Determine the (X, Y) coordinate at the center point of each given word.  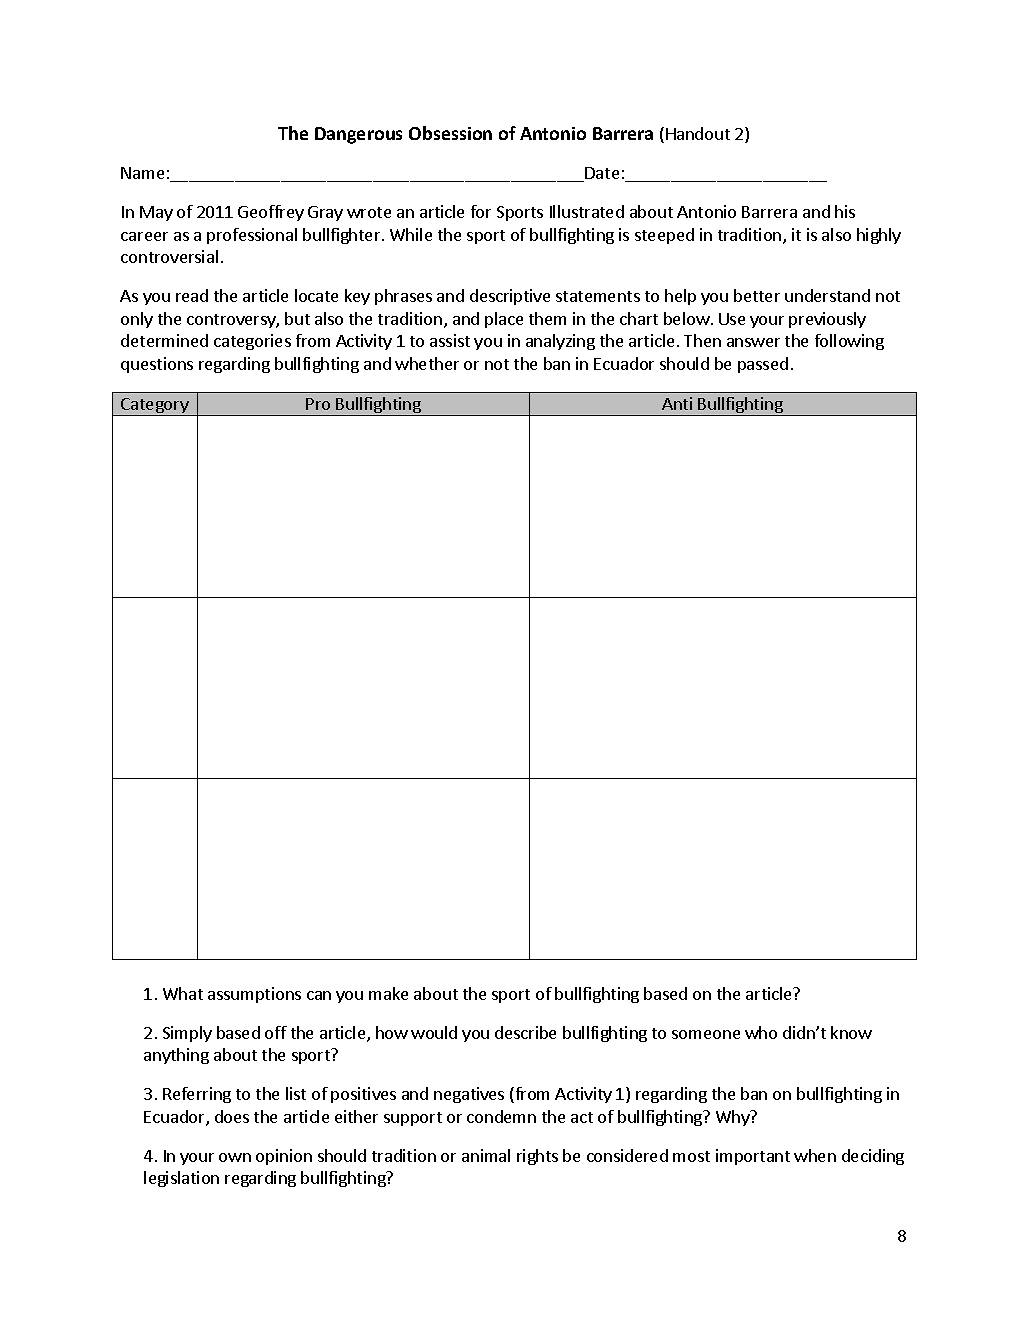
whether (427, 363)
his (845, 211)
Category (155, 407)
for (481, 211)
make (388, 993)
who (761, 1032)
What (183, 993)
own (235, 1157)
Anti (677, 403)
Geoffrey (271, 213)
